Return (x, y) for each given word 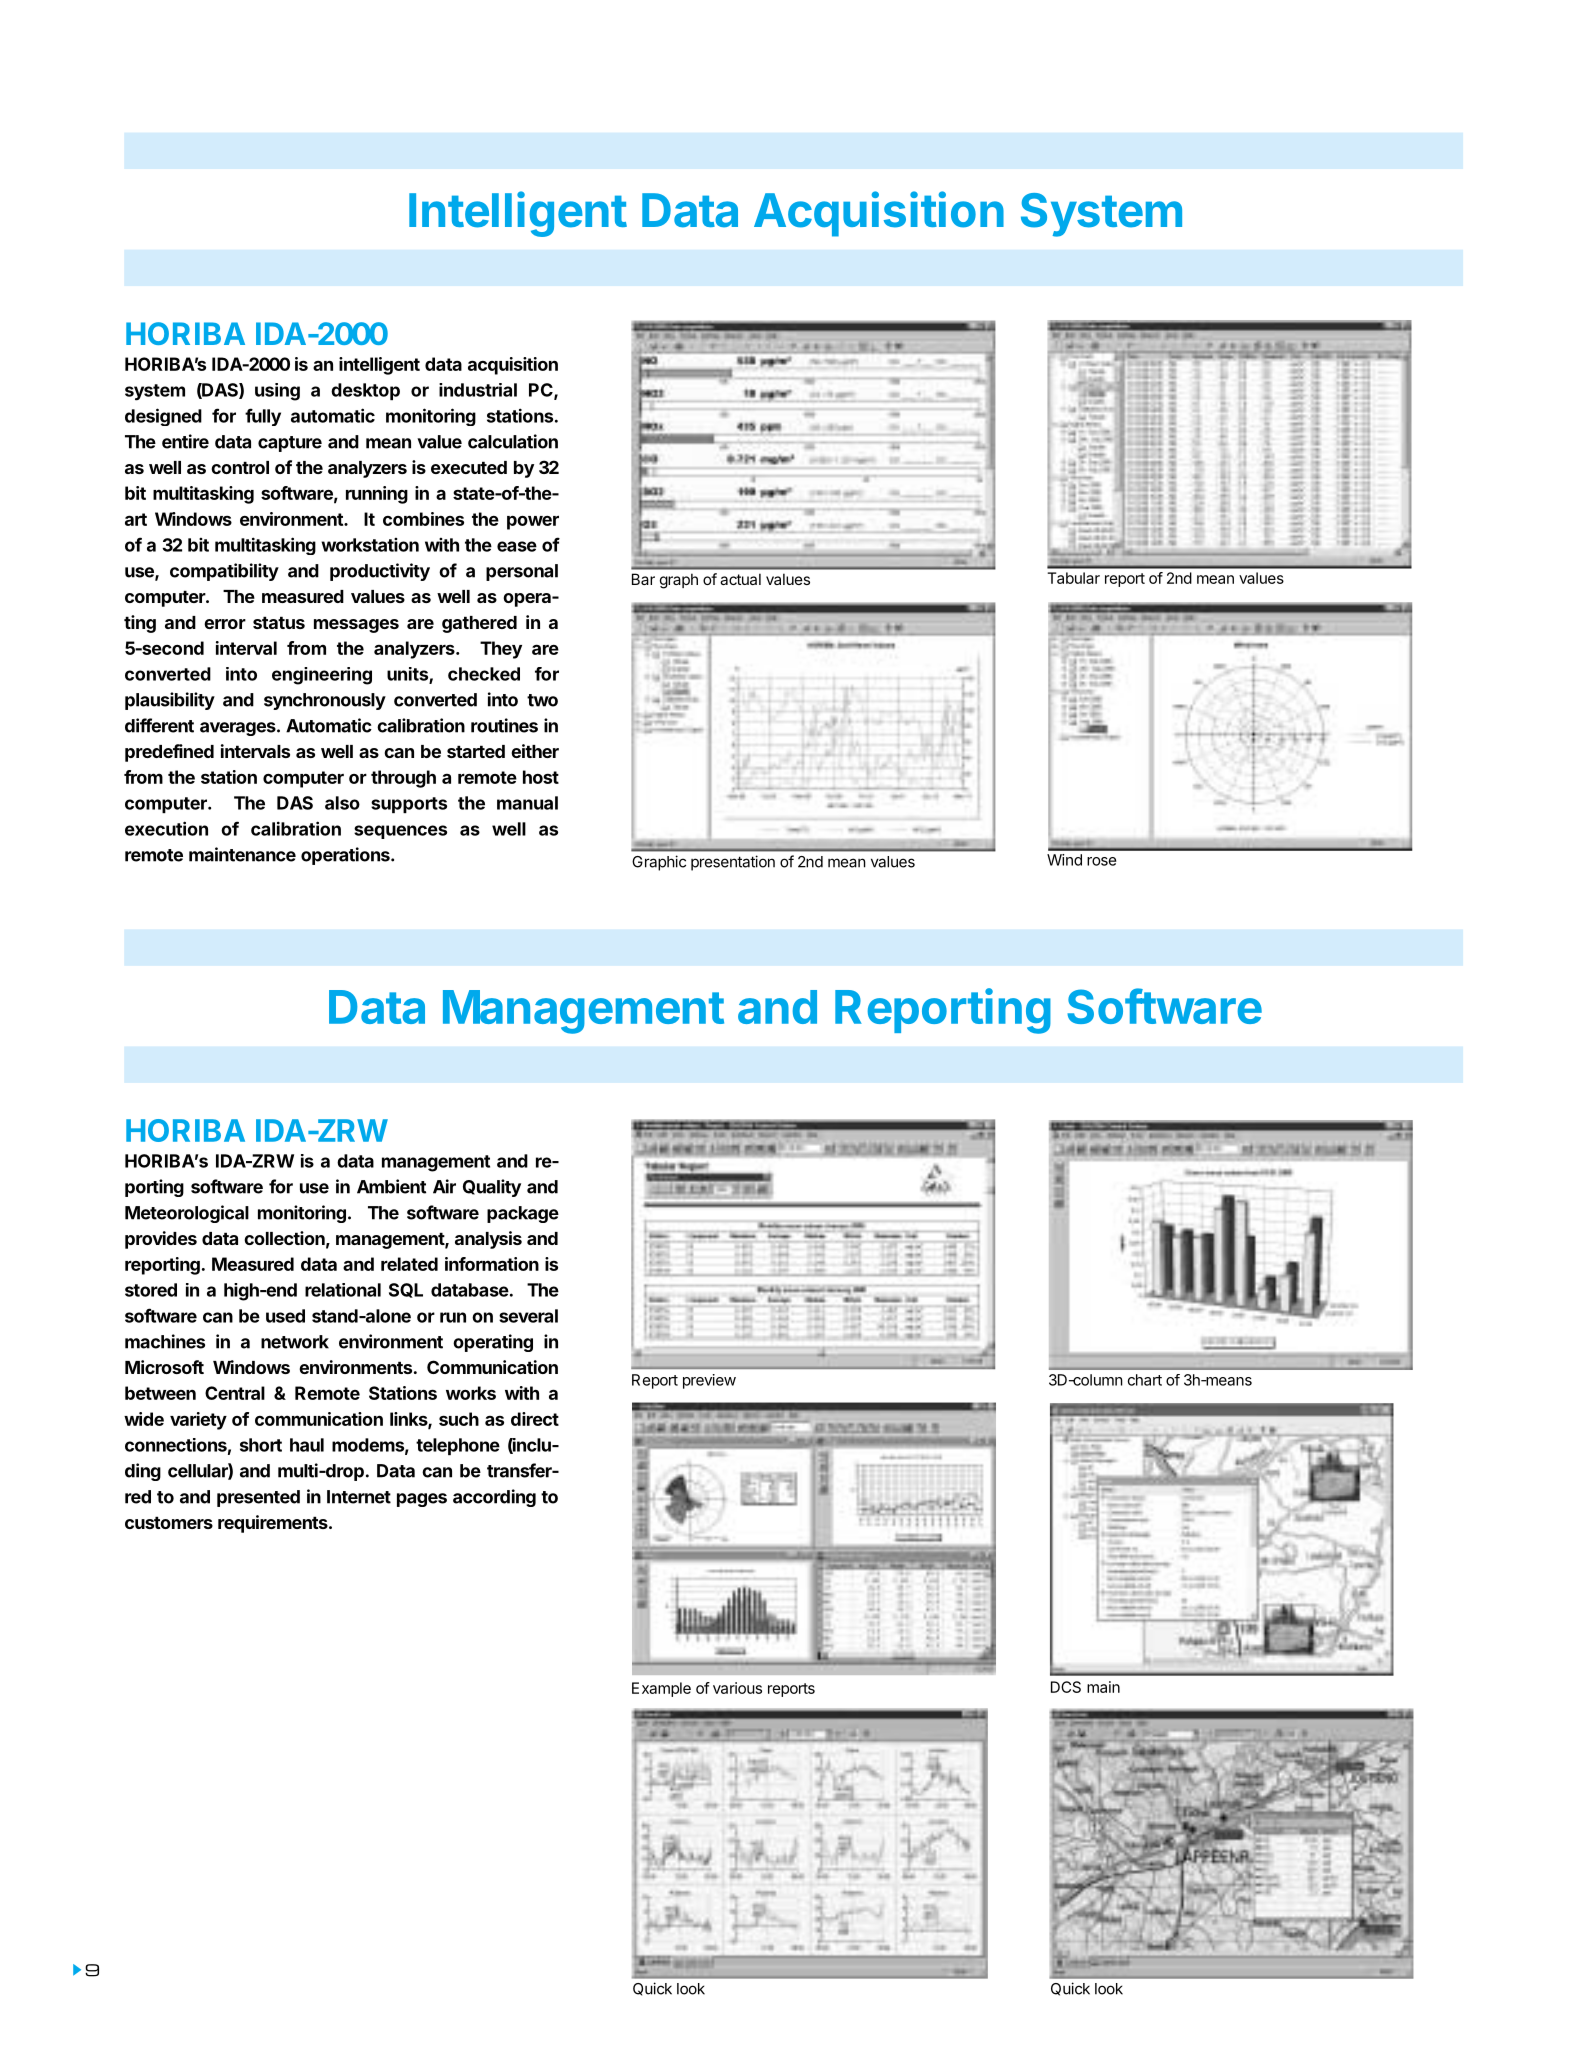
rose (1102, 861)
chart (1145, 1380)
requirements (274, 1524)
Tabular (1073, 578)
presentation (733, 863)
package (523, 1214)
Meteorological (187, 1214)
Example (661, 1689)
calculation (513, 441)
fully (263, 417)
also (342, 803)
